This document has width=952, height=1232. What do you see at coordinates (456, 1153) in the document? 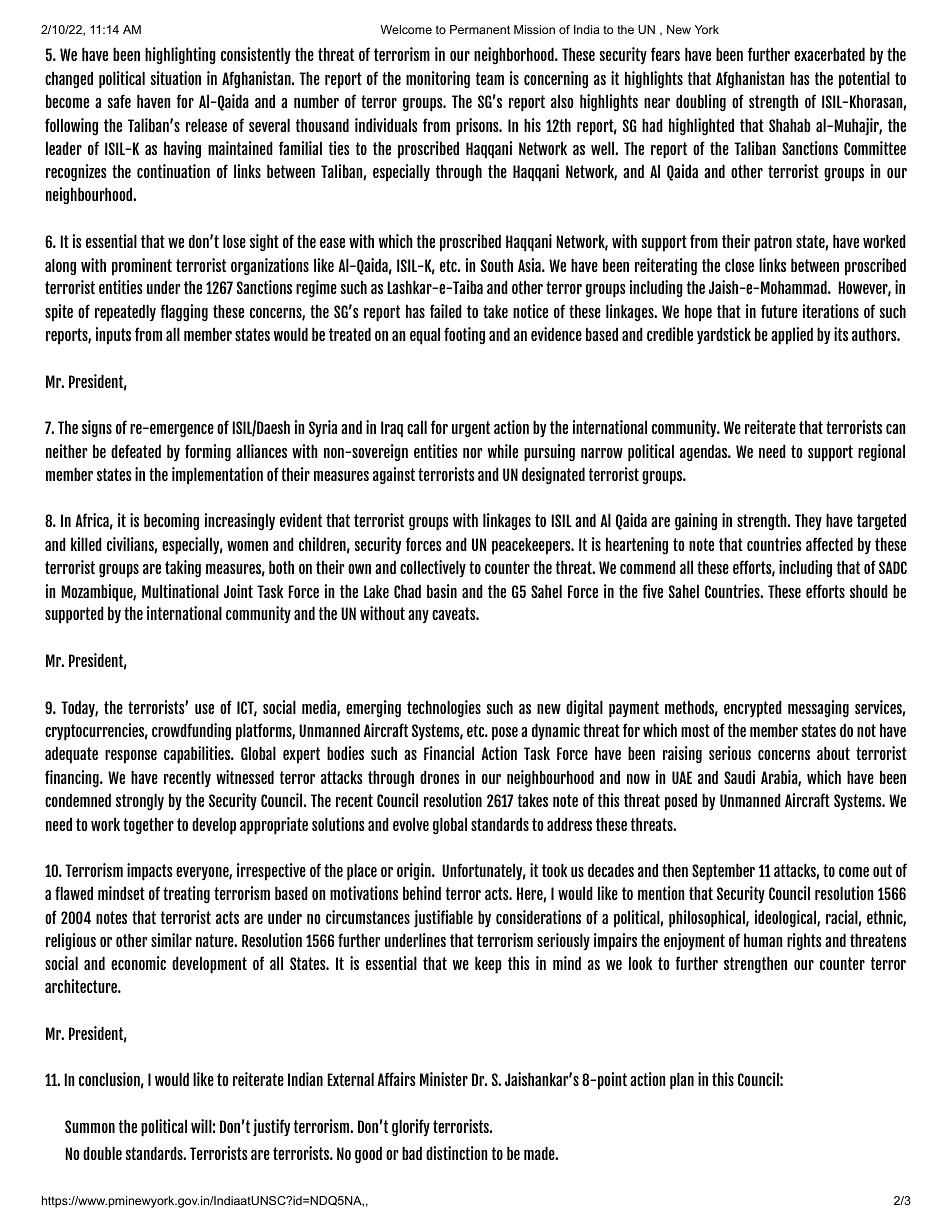
I see `distinction` at bounding box center [456, 1153].
